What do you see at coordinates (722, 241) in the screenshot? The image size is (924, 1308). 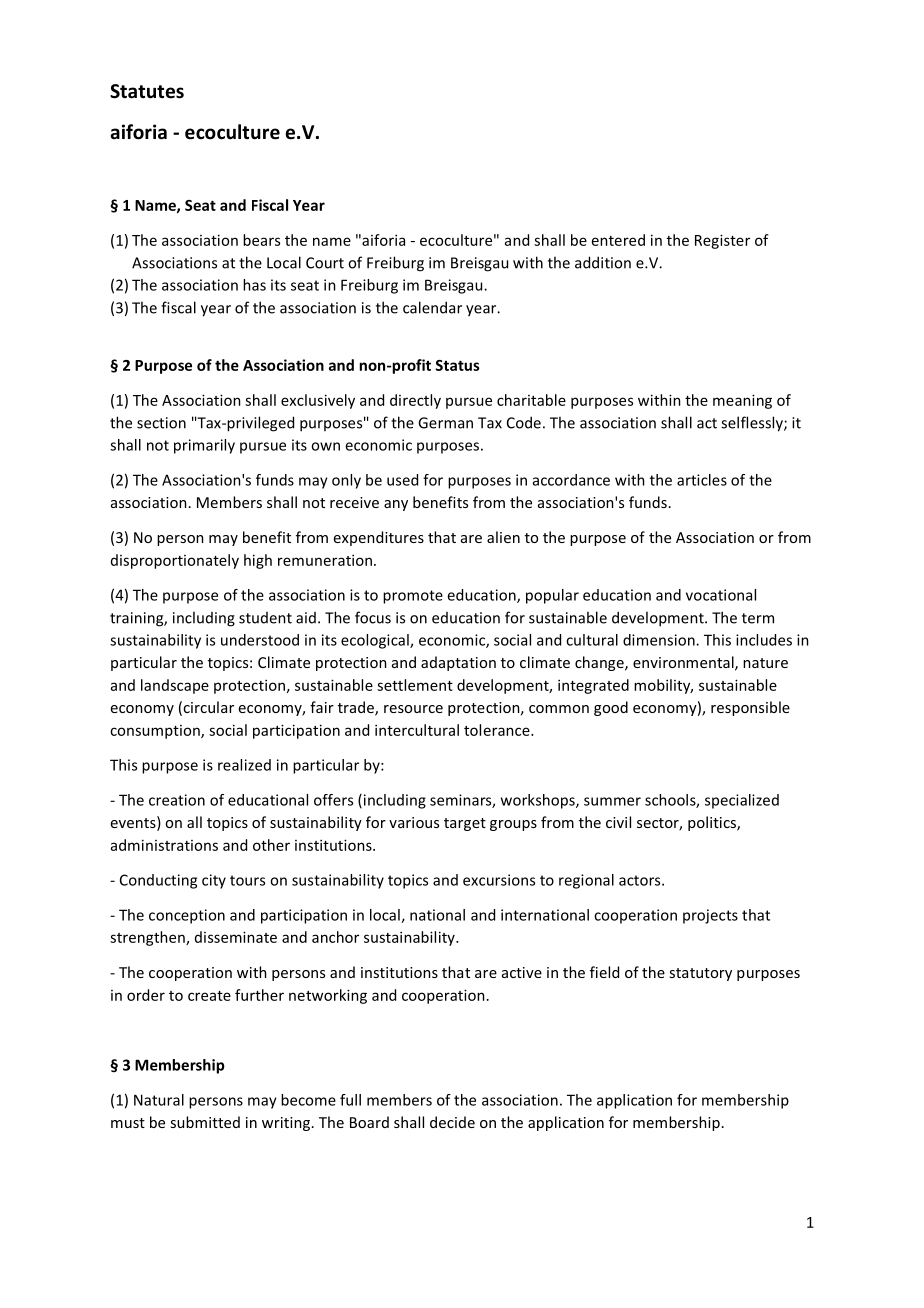 I see `Register` at bounding box center [722, 241].
